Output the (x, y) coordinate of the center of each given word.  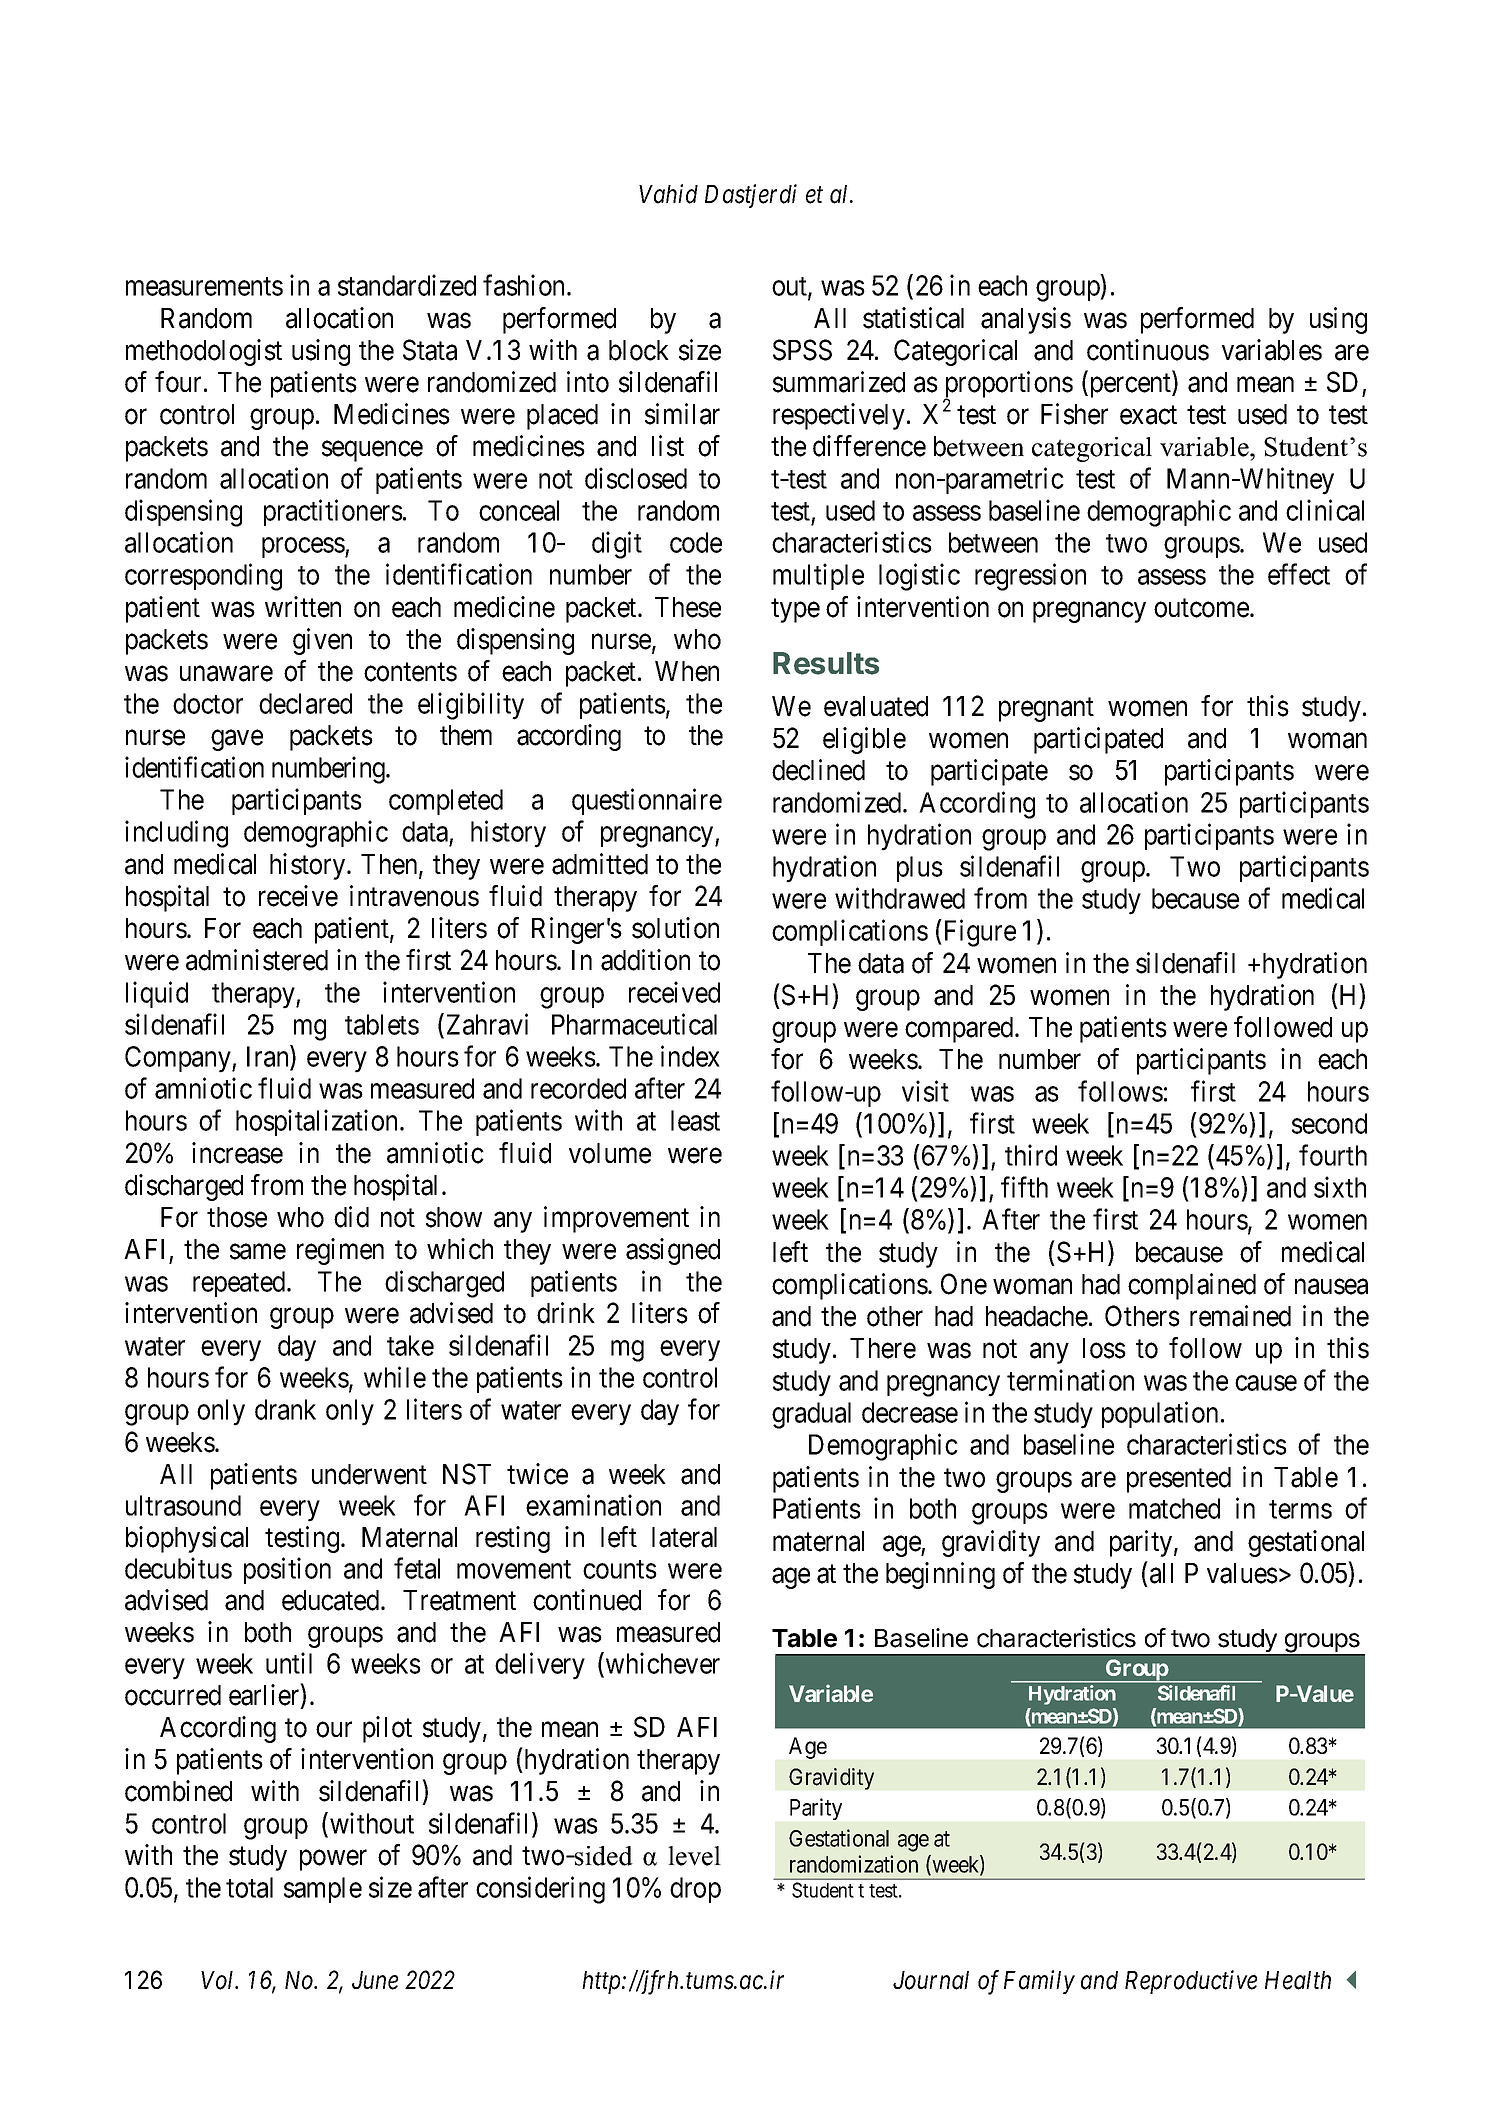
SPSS (802, 350)
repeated (240, 1284)
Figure (978, 933)
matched (1174, 1508)
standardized (407, 285)
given (322, 641)
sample (323, 1890)
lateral (684, 1537)
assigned (673, 1251)
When (687, 671)
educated (332, 1600)
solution (675, 928)
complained (1192, 1286)
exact (1148, 415)
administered (257, 960)
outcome (1202, 608)
